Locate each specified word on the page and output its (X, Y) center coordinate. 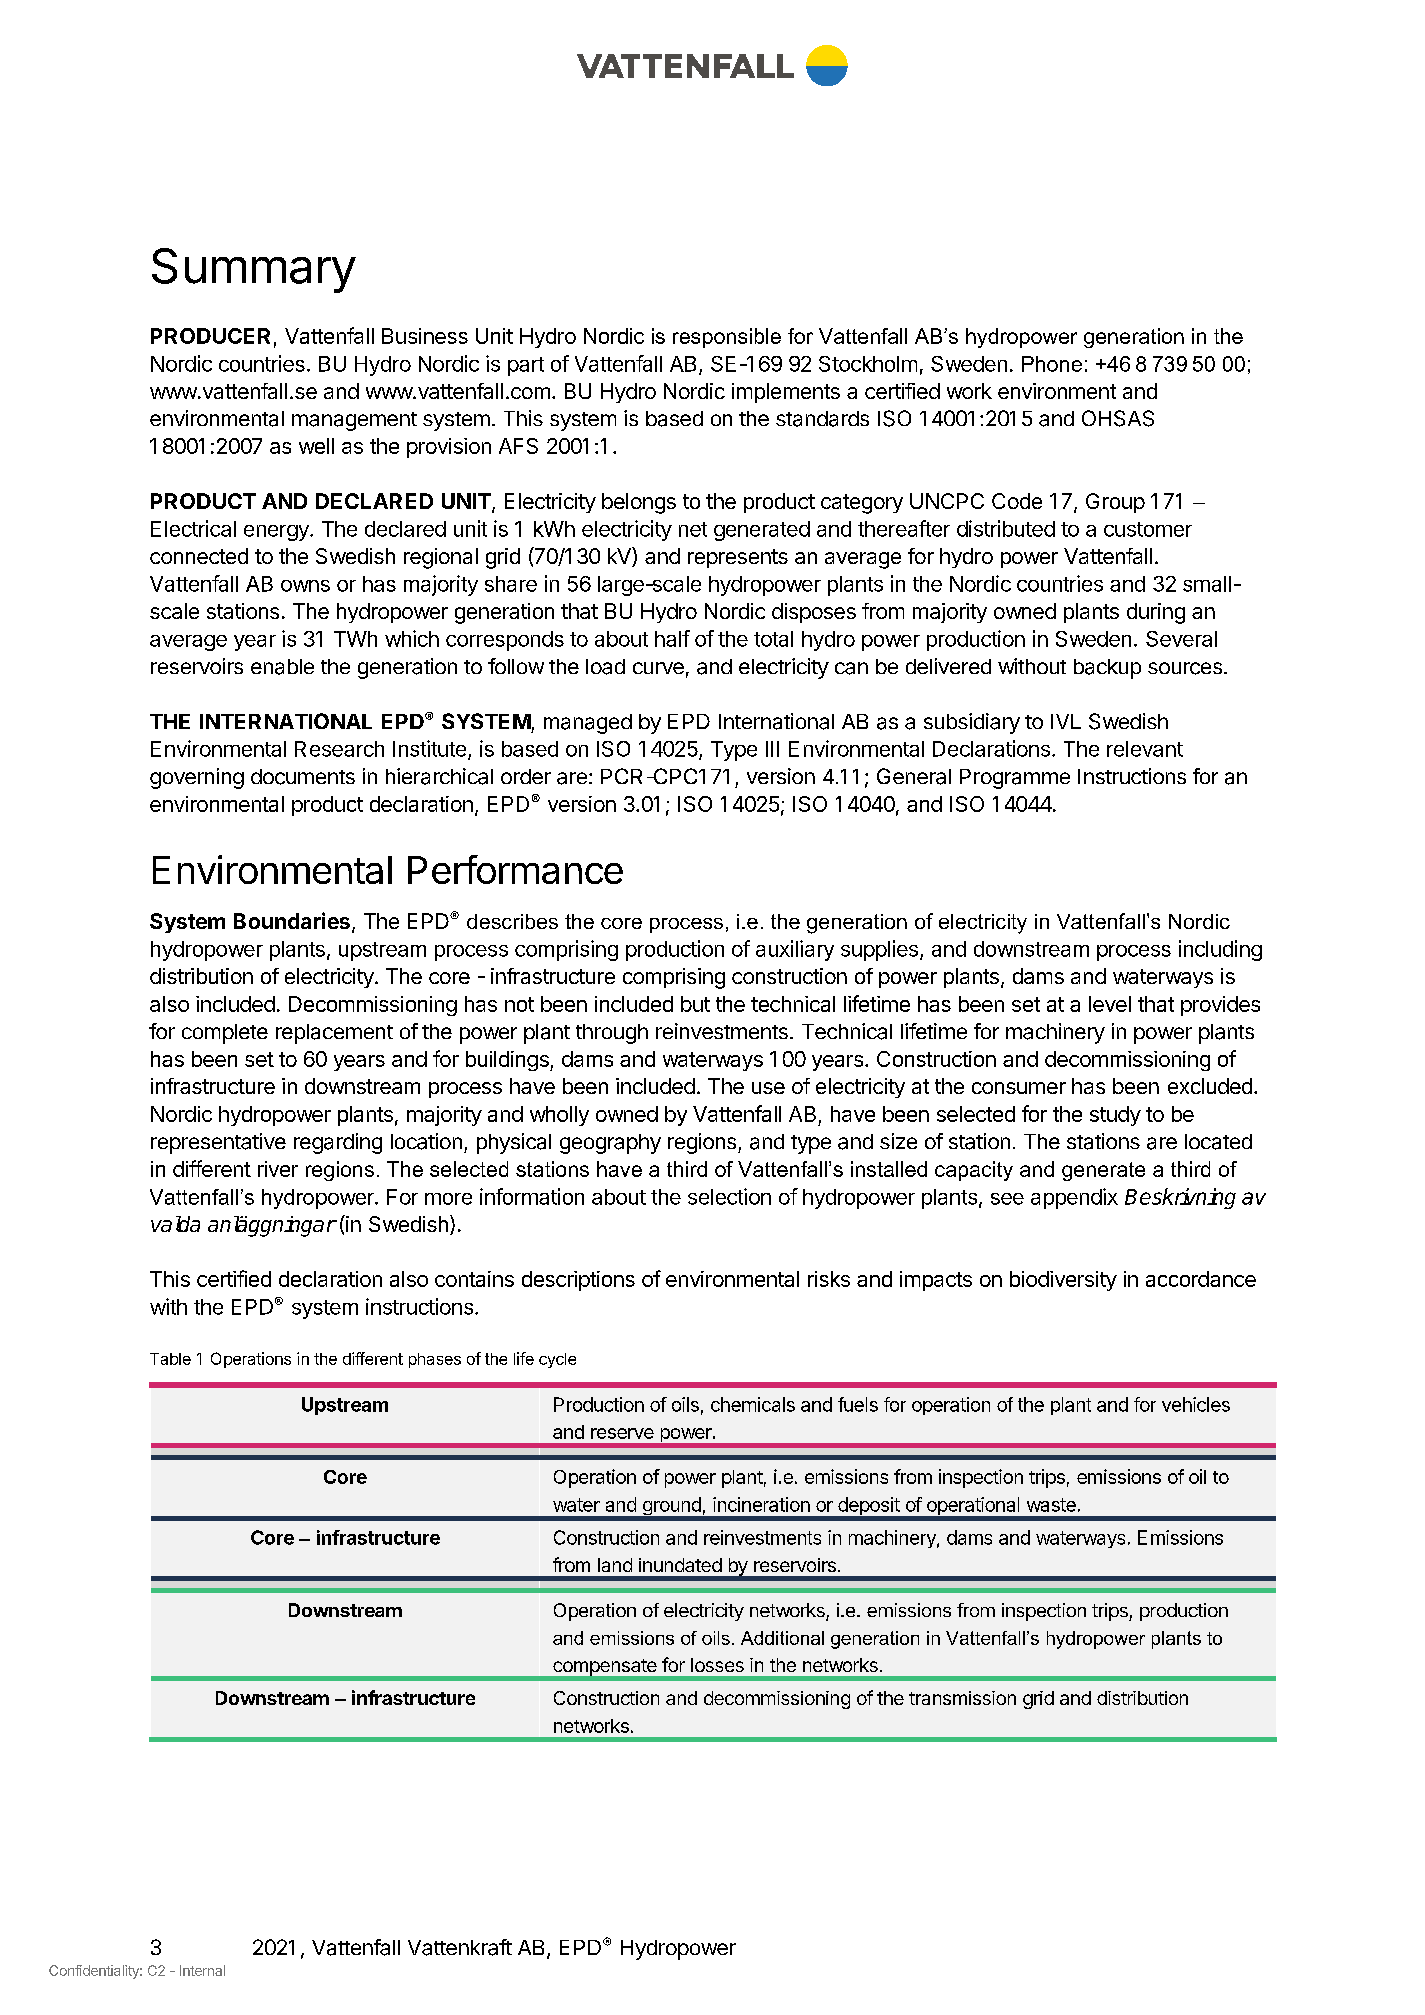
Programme (1015, 779)
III (772, 749)
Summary (254, 270)
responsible (727, 338)
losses (717, 1665)
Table (170, 1359)
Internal (202, 1970)
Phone (1052, 364)
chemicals (753, 1404)
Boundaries (292, 920)
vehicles (1196, 1404)
